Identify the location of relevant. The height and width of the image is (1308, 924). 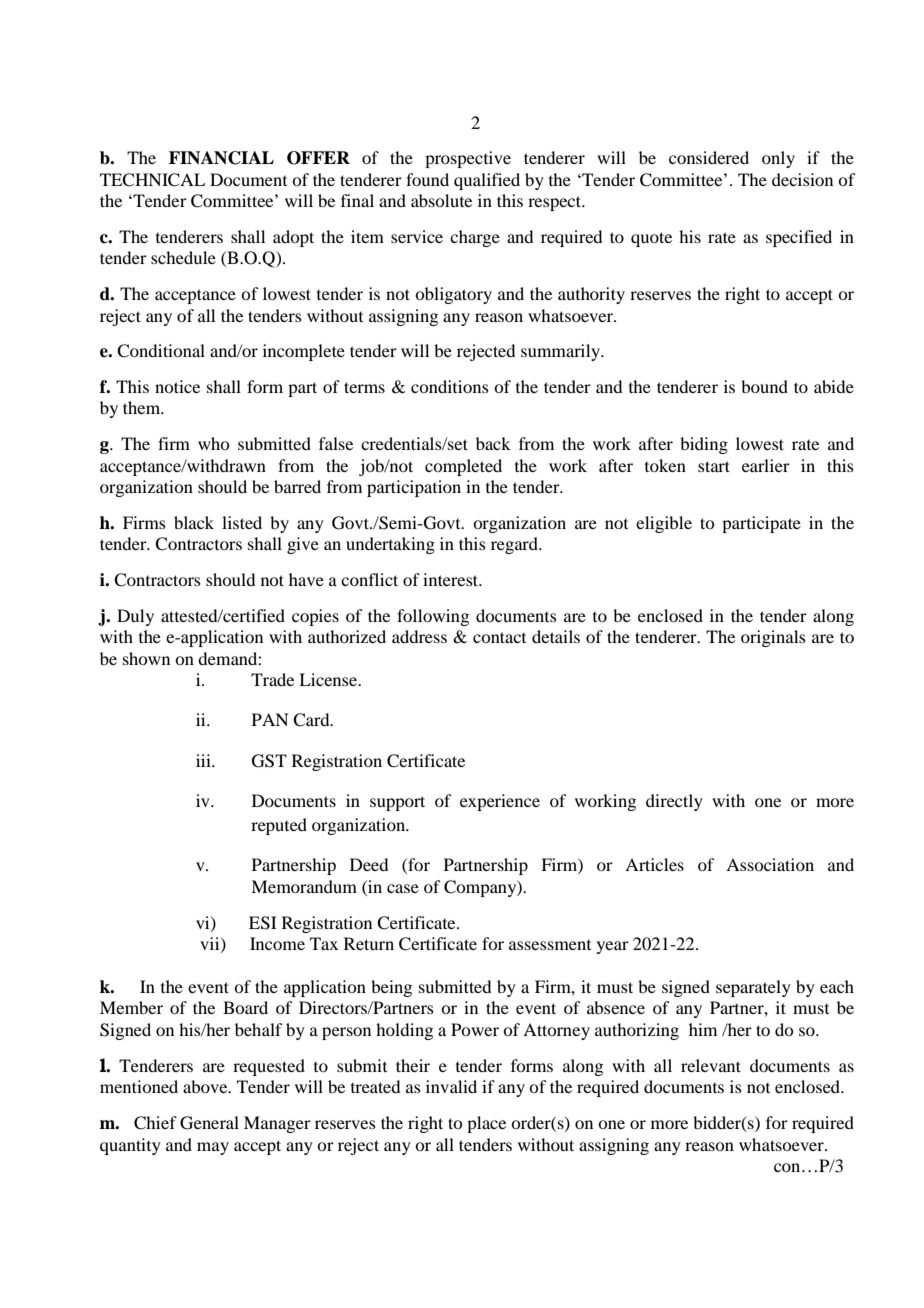
(711, 1065).
